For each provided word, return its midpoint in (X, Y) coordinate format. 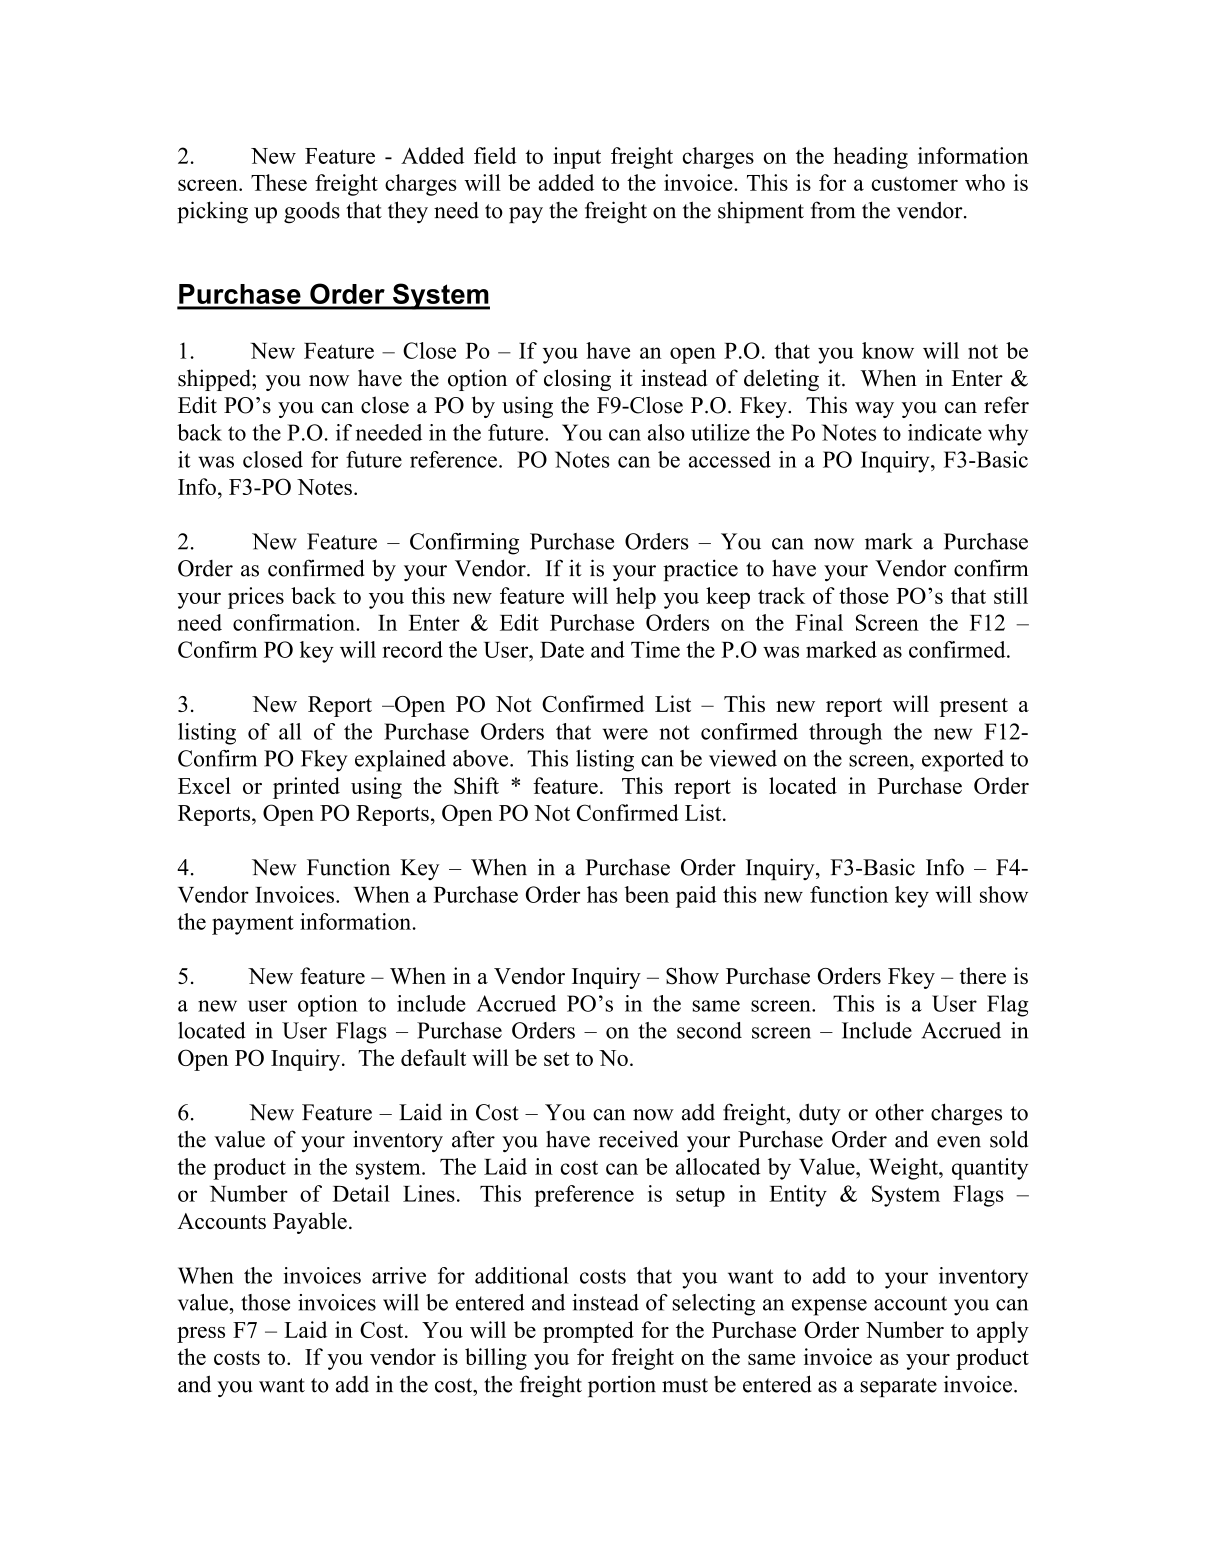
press (201, 1335)
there (983, 975)
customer (915, 184)
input (577, 158)
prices (256, 598)
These (279, 182)
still (1011, 595)
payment (253, 925)
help (636, 598)
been (647, 894)
